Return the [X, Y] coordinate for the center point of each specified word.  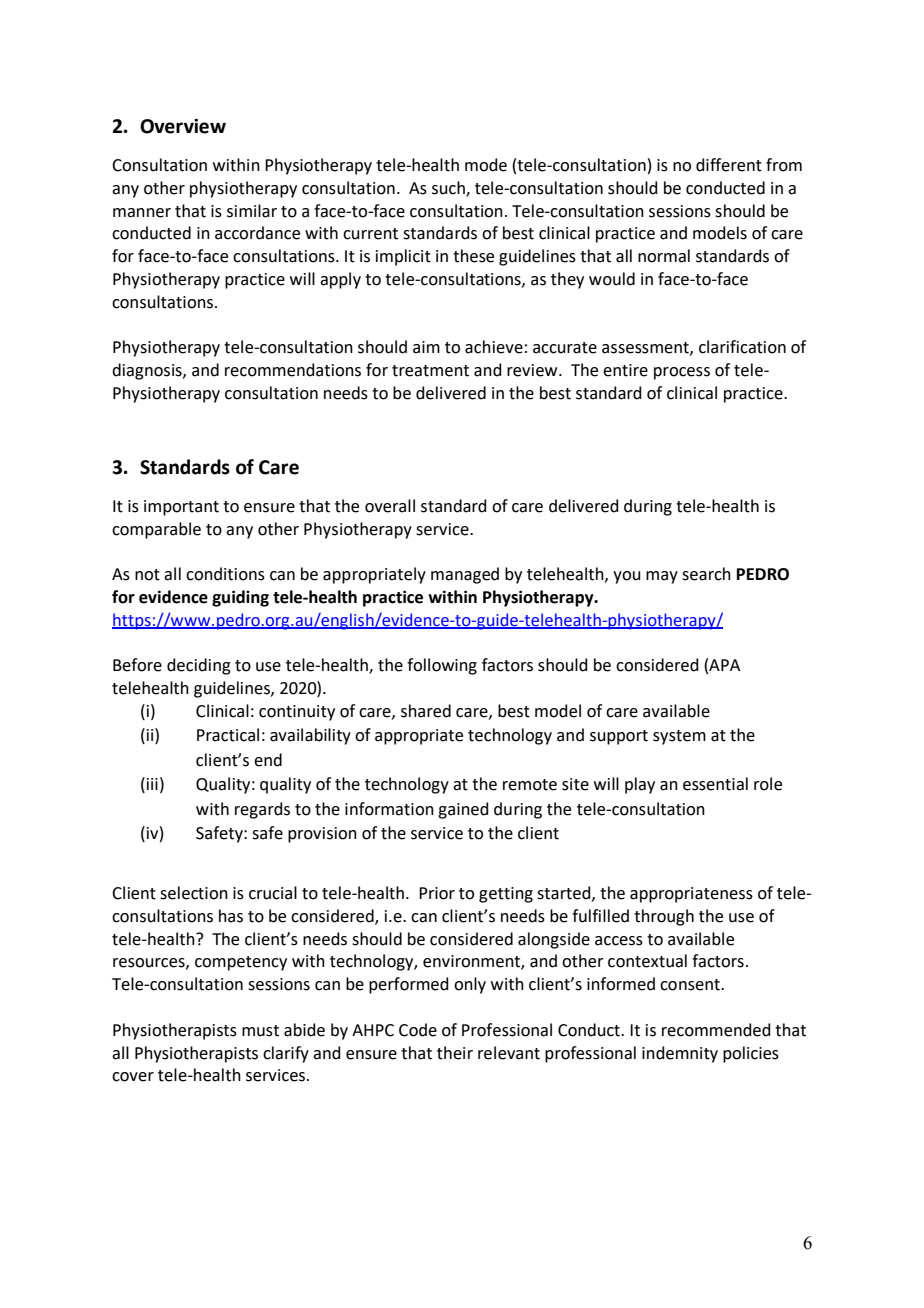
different [729, 165]
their [455, 1053]
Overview [183, 126]
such [449, 189]
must [260, 1031]
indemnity [680, 1054]
